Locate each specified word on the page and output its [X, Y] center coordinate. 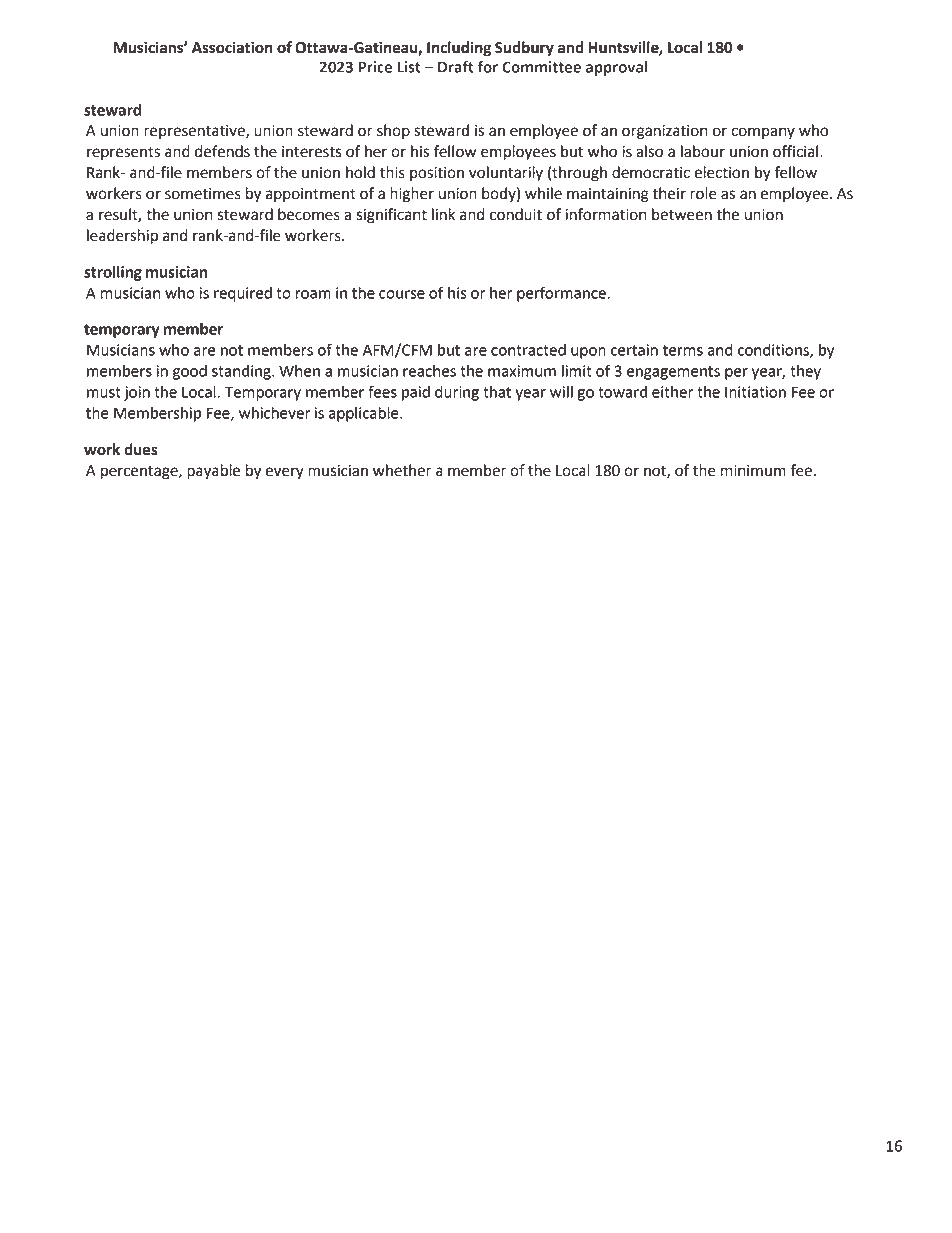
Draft [456, 66]
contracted [528, 350]
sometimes [203, 194]
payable [213, 472]
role [703, 193]
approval [616, 68]
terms [683, 350]
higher [412, 195]
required [243, 294]
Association [232, 47]
